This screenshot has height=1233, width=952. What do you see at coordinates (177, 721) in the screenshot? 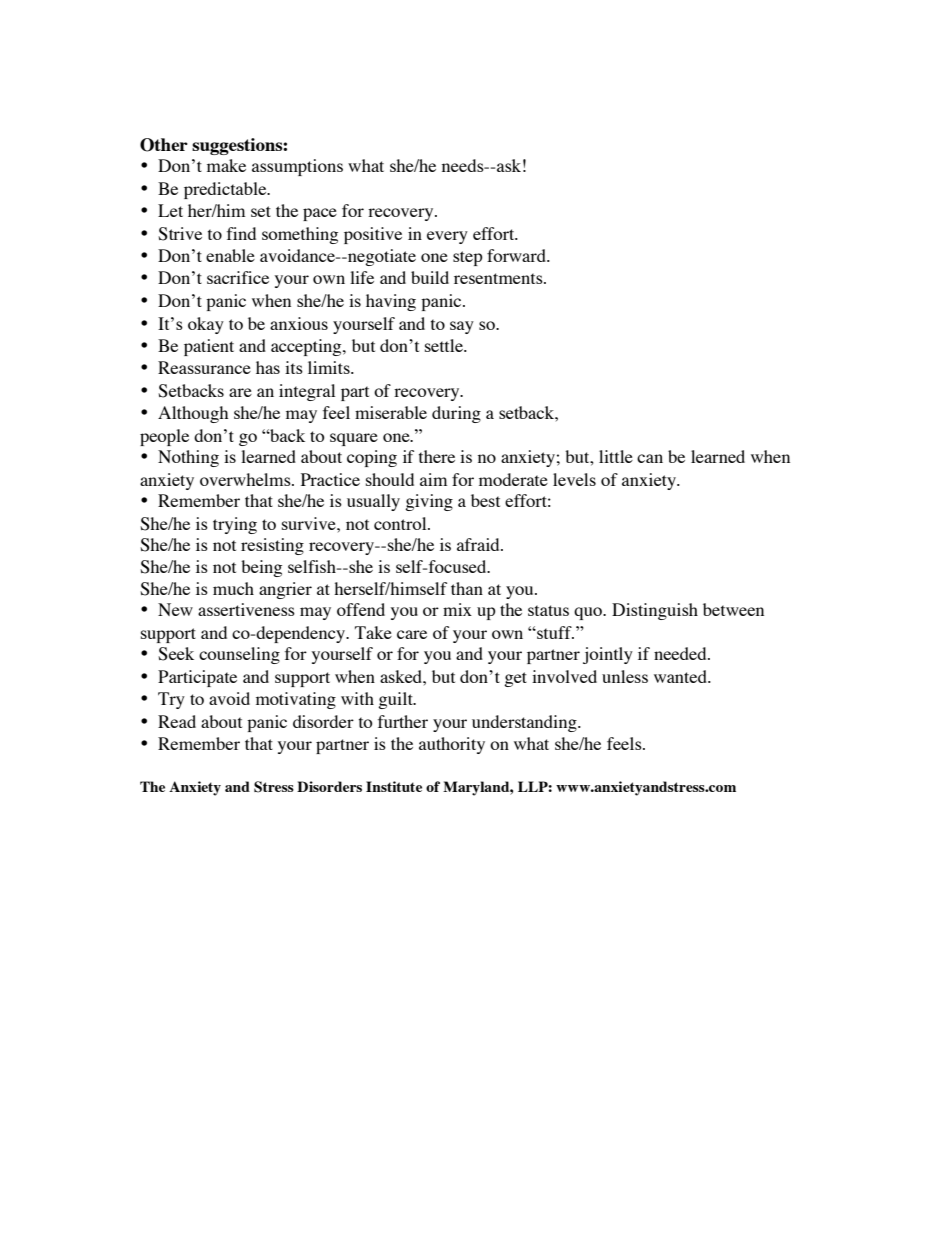
I see `Read` at bounding box center [177, 721].
